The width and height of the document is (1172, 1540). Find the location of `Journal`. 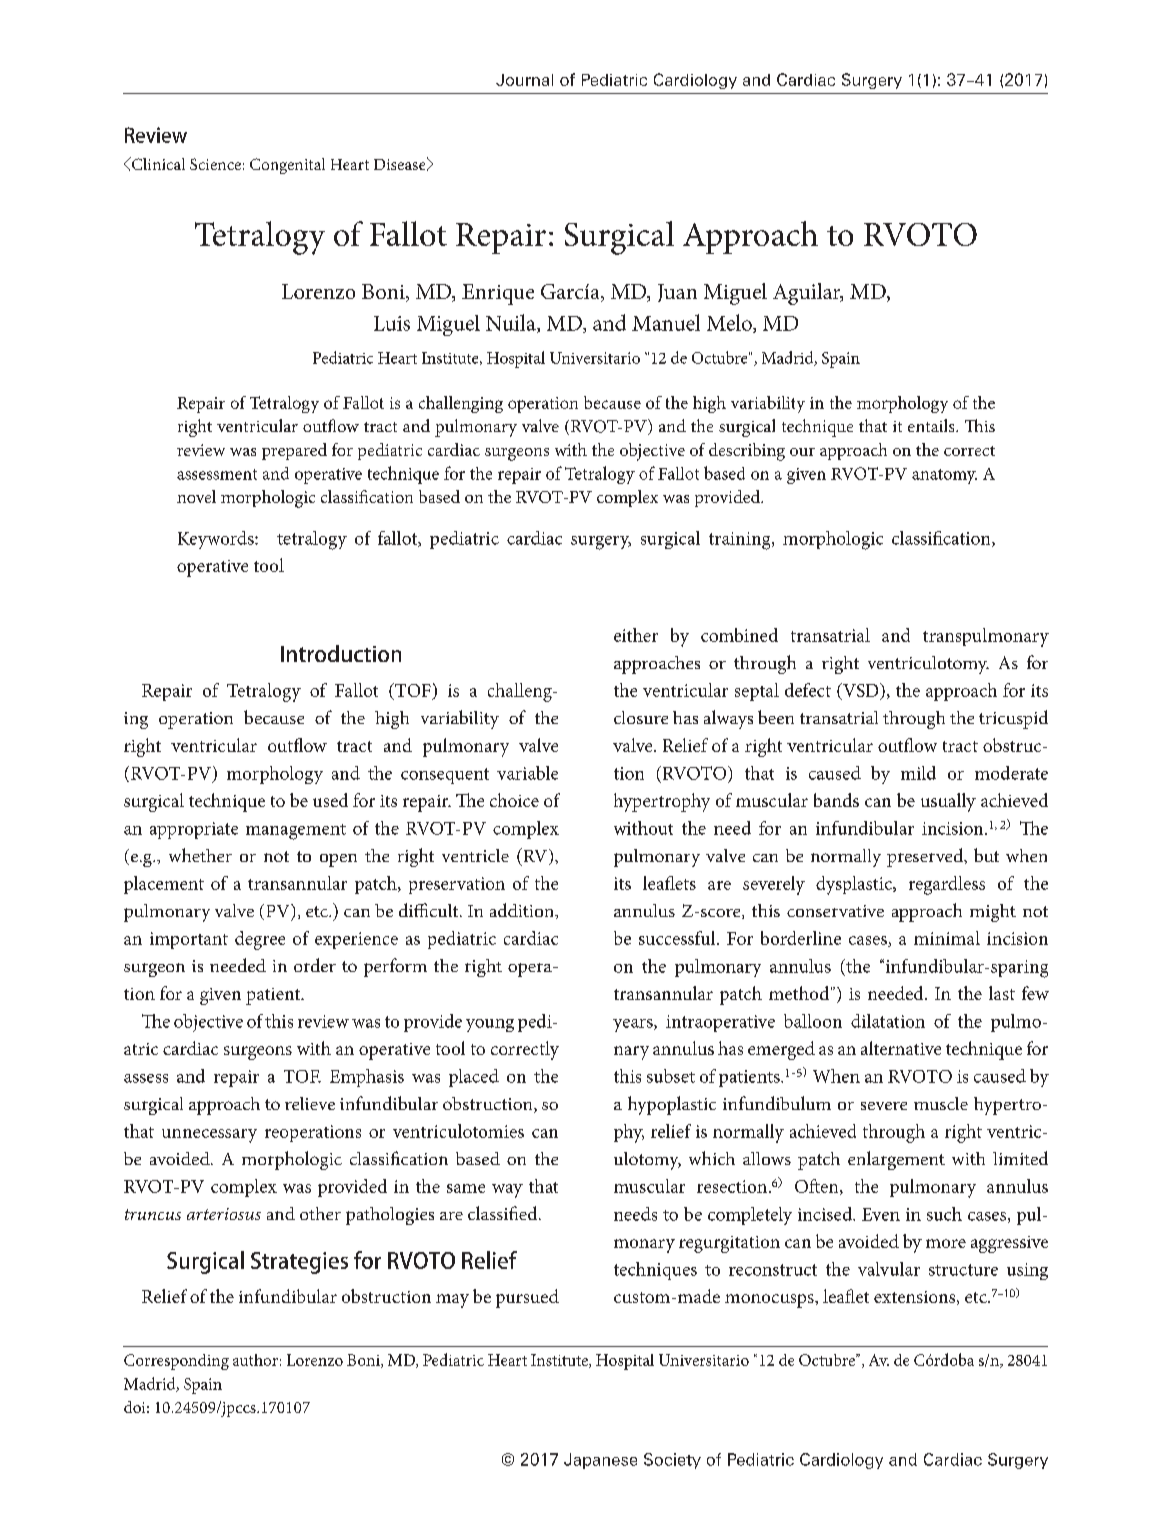

Journal is located at coordinates (524, 80).
